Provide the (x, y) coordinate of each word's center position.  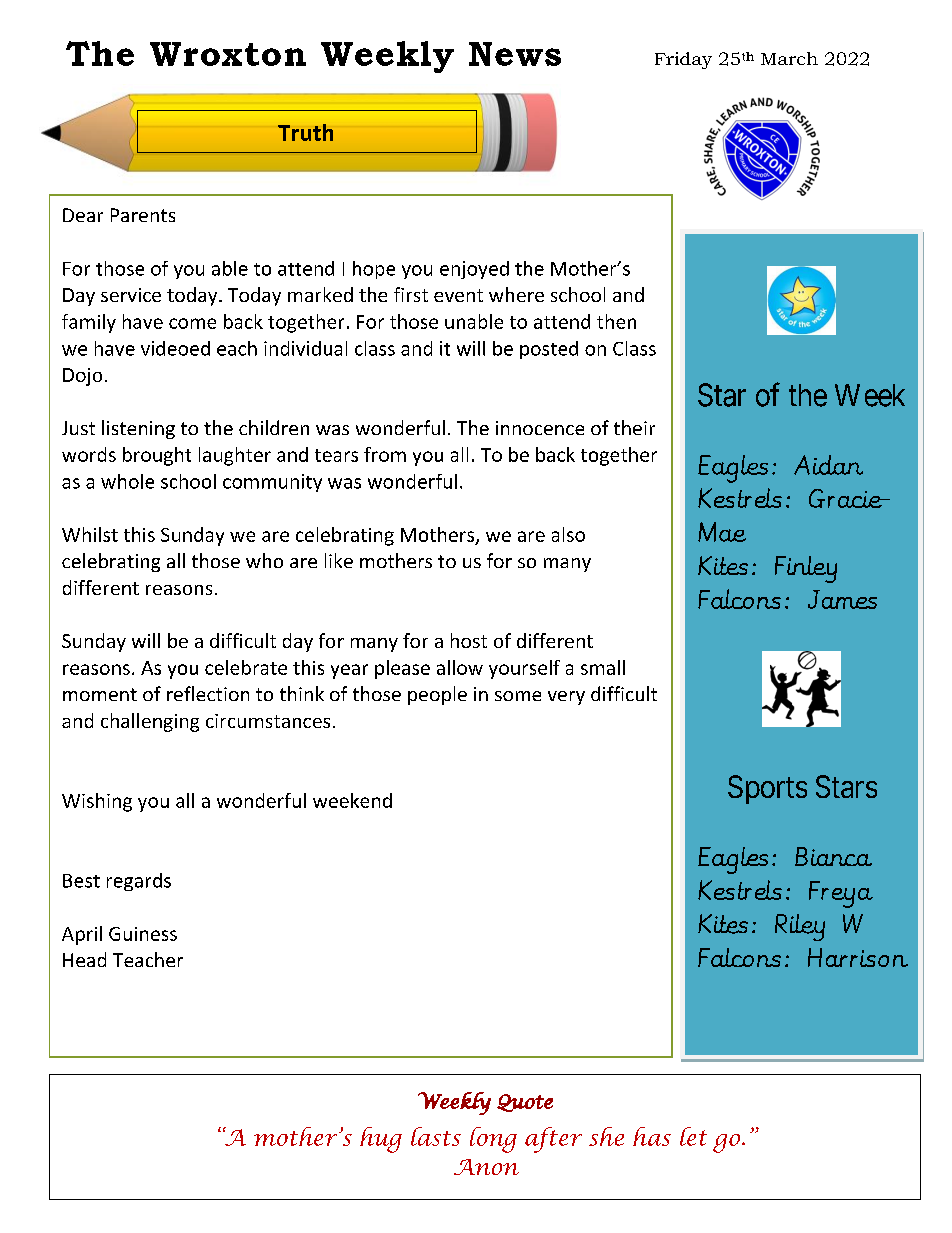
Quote (525, 1103)
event (458, 295)
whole (127, 481)
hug (381, 1140)
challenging (150, 722)
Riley (800, 927)
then (616, 321)
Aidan (828, 465)
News (515, 54)
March (789, 58)
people (437, 695)
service (131, 295)
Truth (305, 132)
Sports (767, 789)
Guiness (143, 934)
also (568, 534)
